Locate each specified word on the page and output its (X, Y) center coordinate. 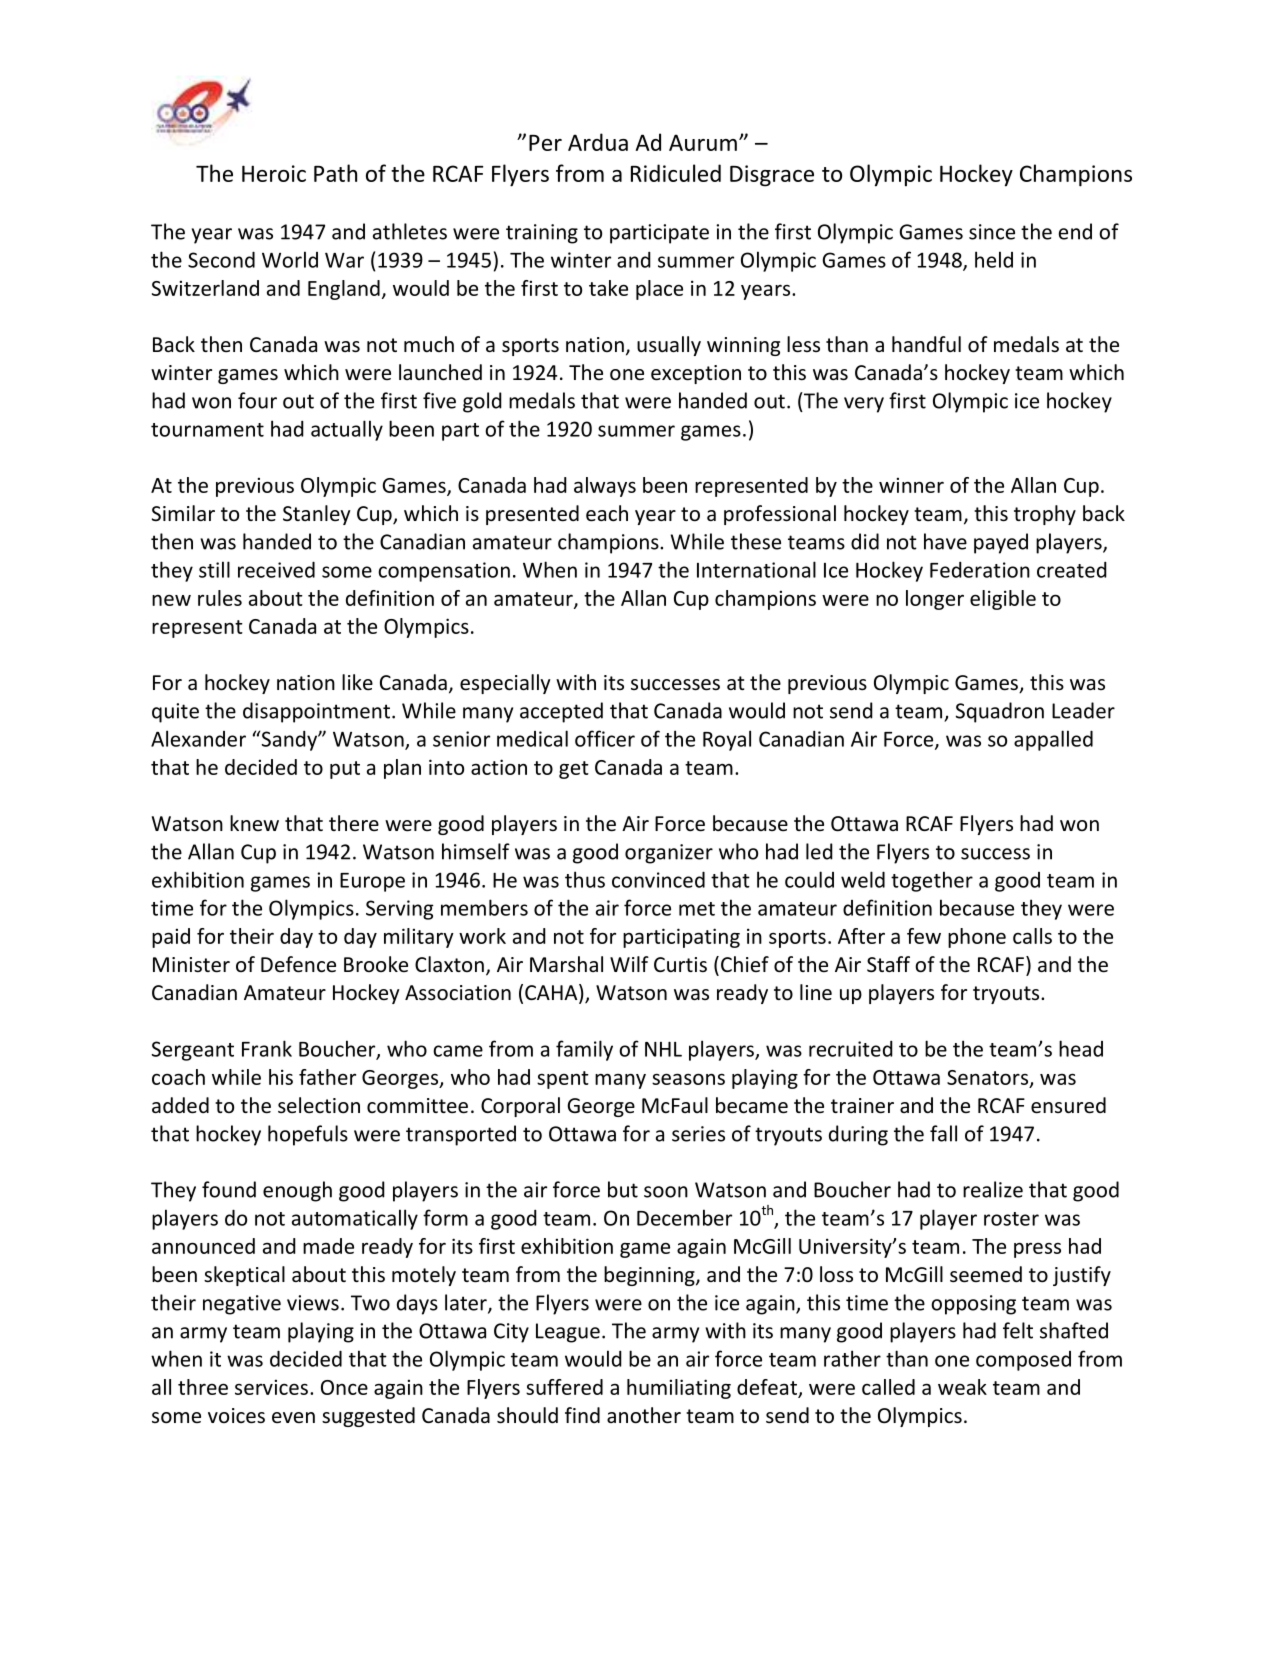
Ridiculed (676, 173)
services (271, 1387)
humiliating (679, 1389)
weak (962, 1387)
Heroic (274, 173)
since (992, 232)
